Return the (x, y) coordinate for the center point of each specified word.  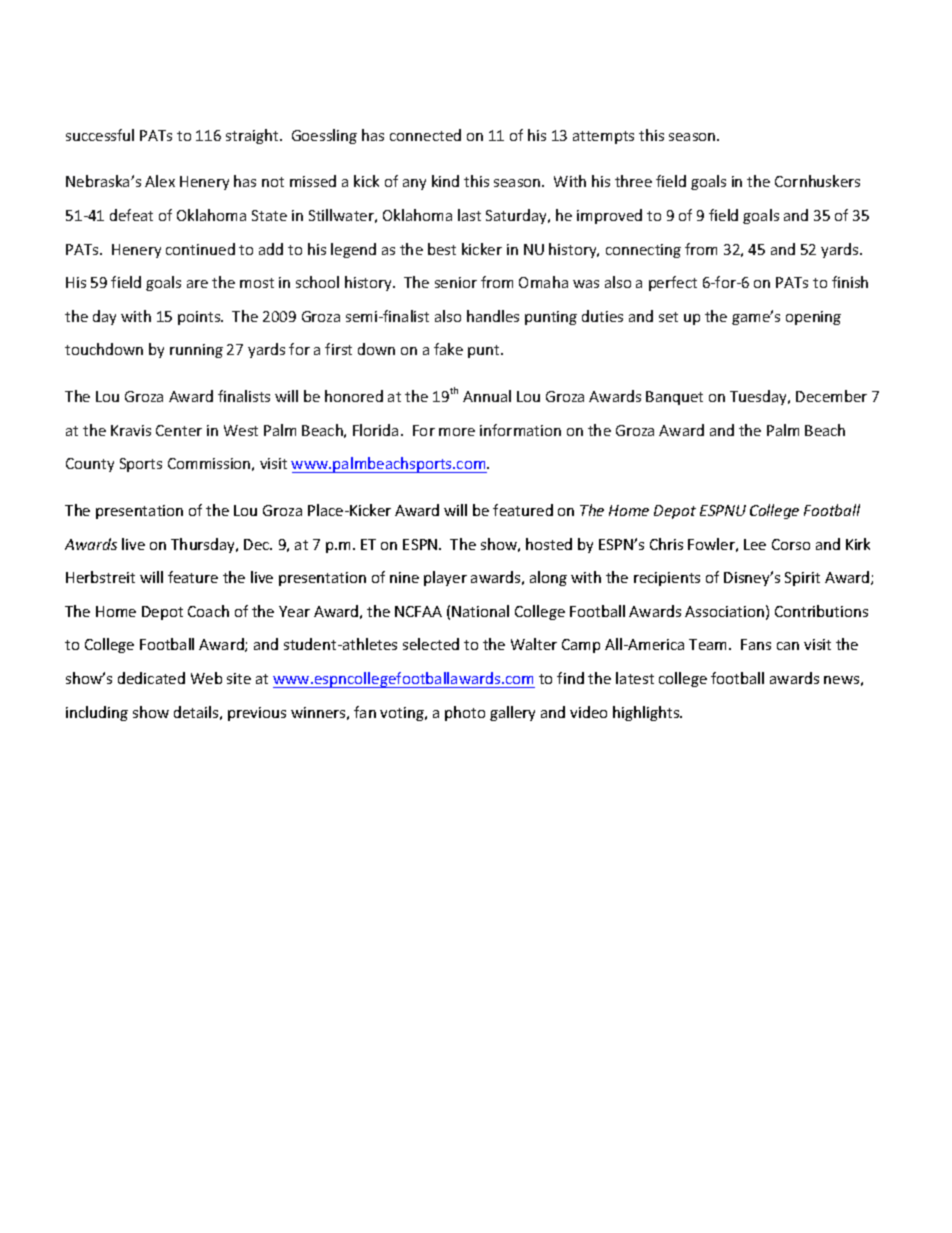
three (633, 181)
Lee (755, 544)
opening (813, 318)
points (200, 318)
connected (425, 135)
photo (465, 713)
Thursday (204, 545)
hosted (549, 544)
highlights (647, 713)
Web (206, 678)
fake (448, 349)
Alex (160, 181)
